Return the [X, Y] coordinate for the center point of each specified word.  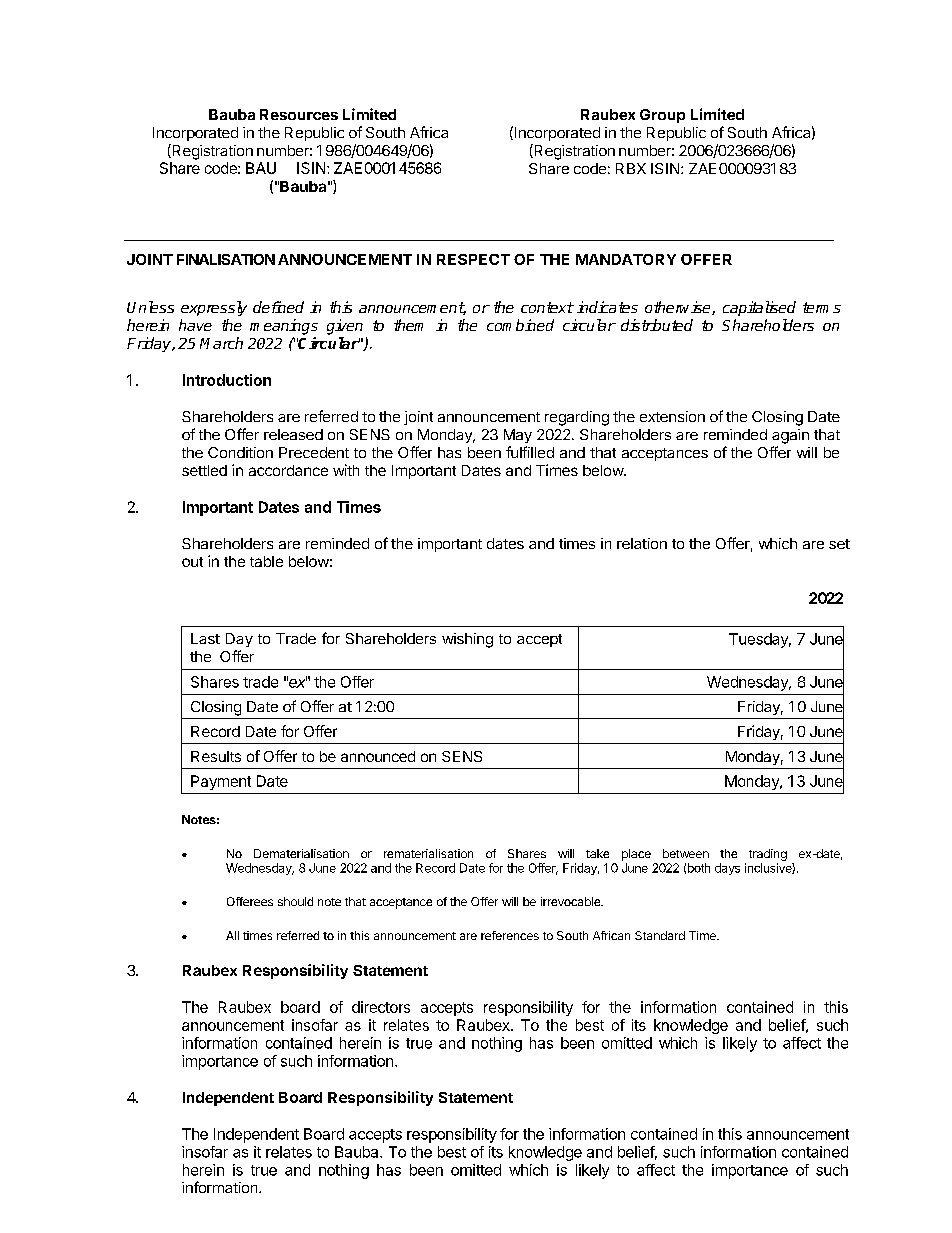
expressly [214, 308]
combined [520, 325]
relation [642, 543]
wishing [467, 640]
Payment [221, 782]
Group [662, 116]
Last [205, 638]
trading [768, 855]
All [232, 935]
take [597, 853]
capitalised [759, 308]
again [790, 436]
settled [204, 470]
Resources [299, 114]
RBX [631, 168]
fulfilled [530, 452]
